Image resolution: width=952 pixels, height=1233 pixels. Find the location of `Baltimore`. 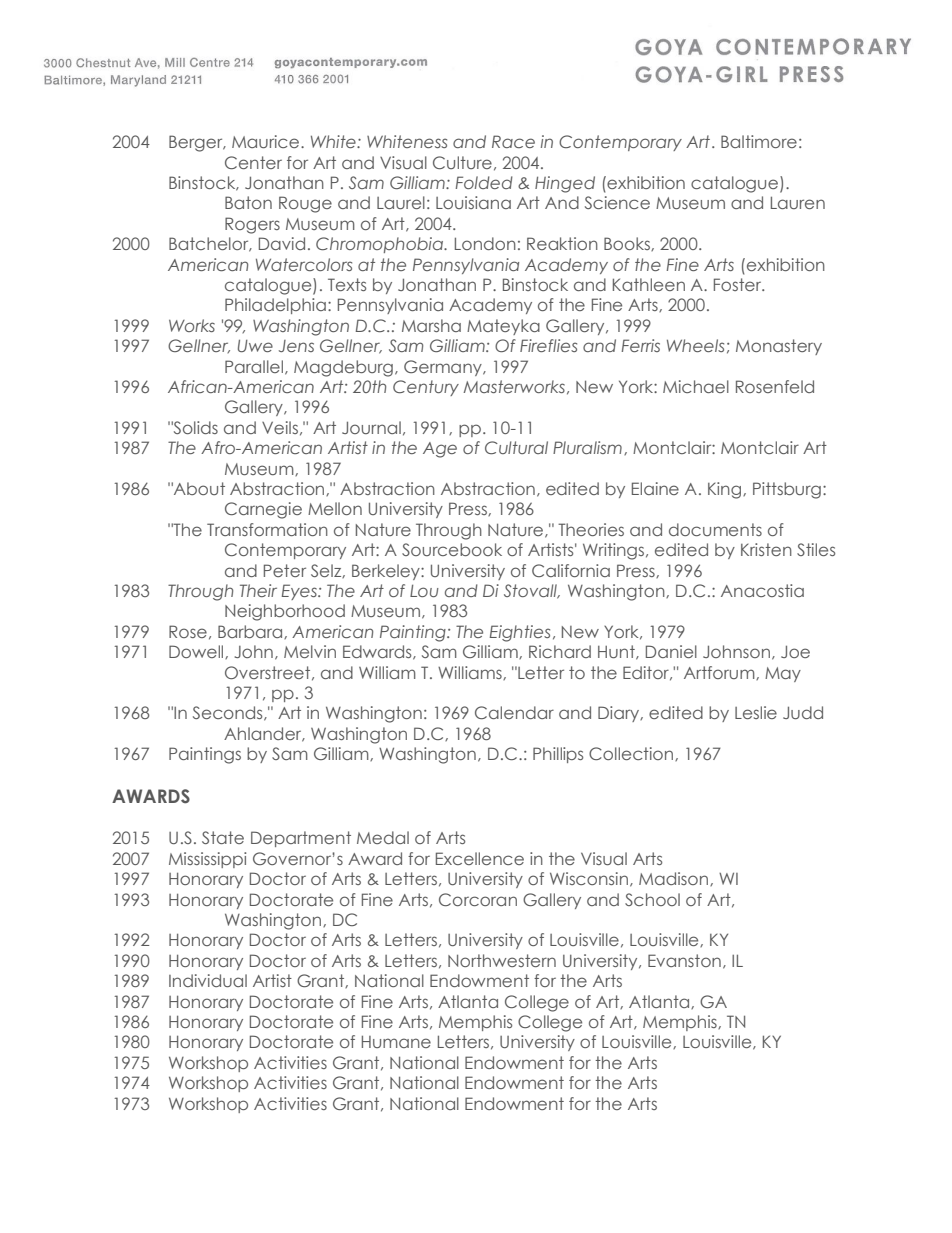

Baltimore is located at coordinates (759, 141).
